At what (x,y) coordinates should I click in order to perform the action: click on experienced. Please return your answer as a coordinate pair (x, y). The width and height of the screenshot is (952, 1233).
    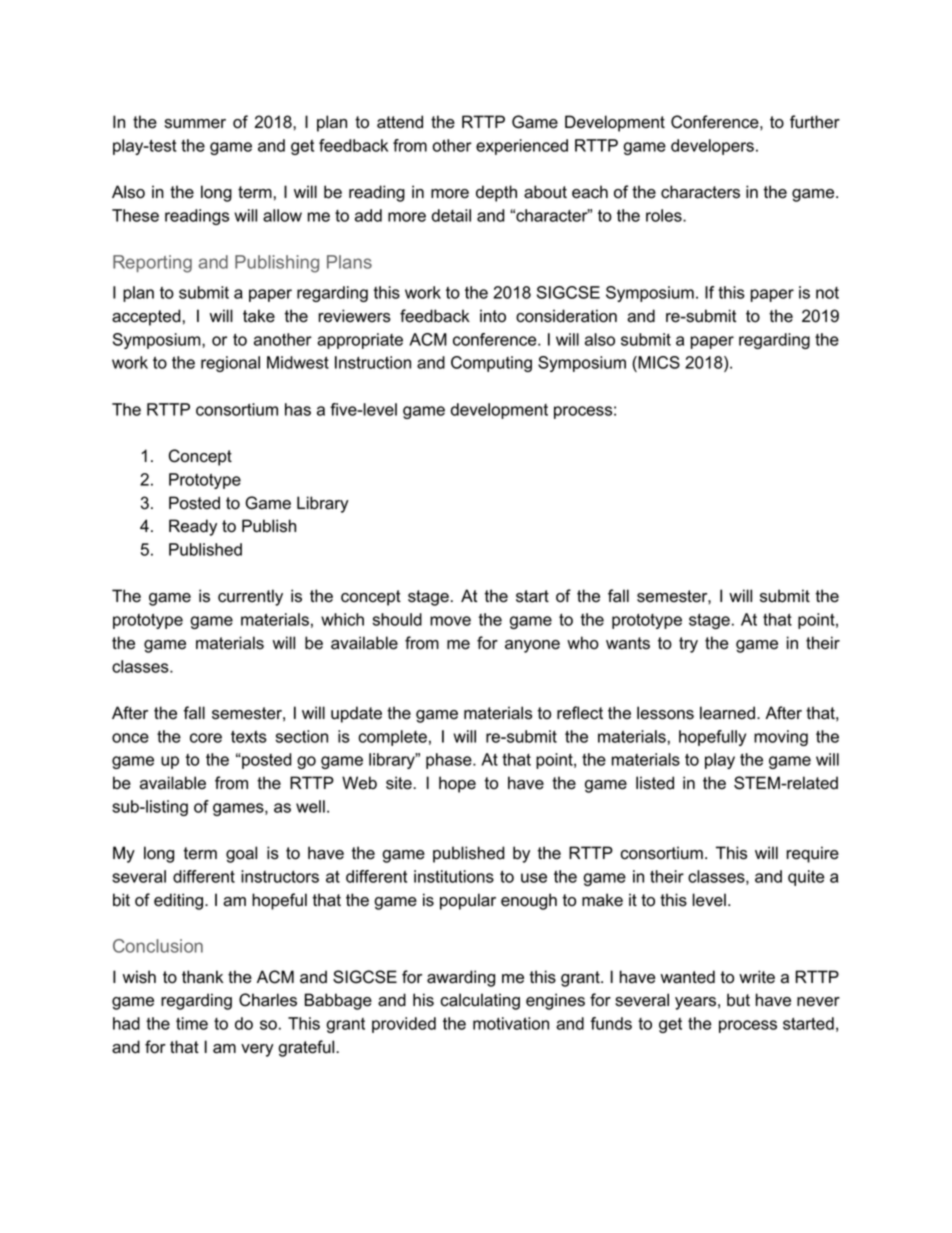
    Looking at the image, I should click on (522, 147).
